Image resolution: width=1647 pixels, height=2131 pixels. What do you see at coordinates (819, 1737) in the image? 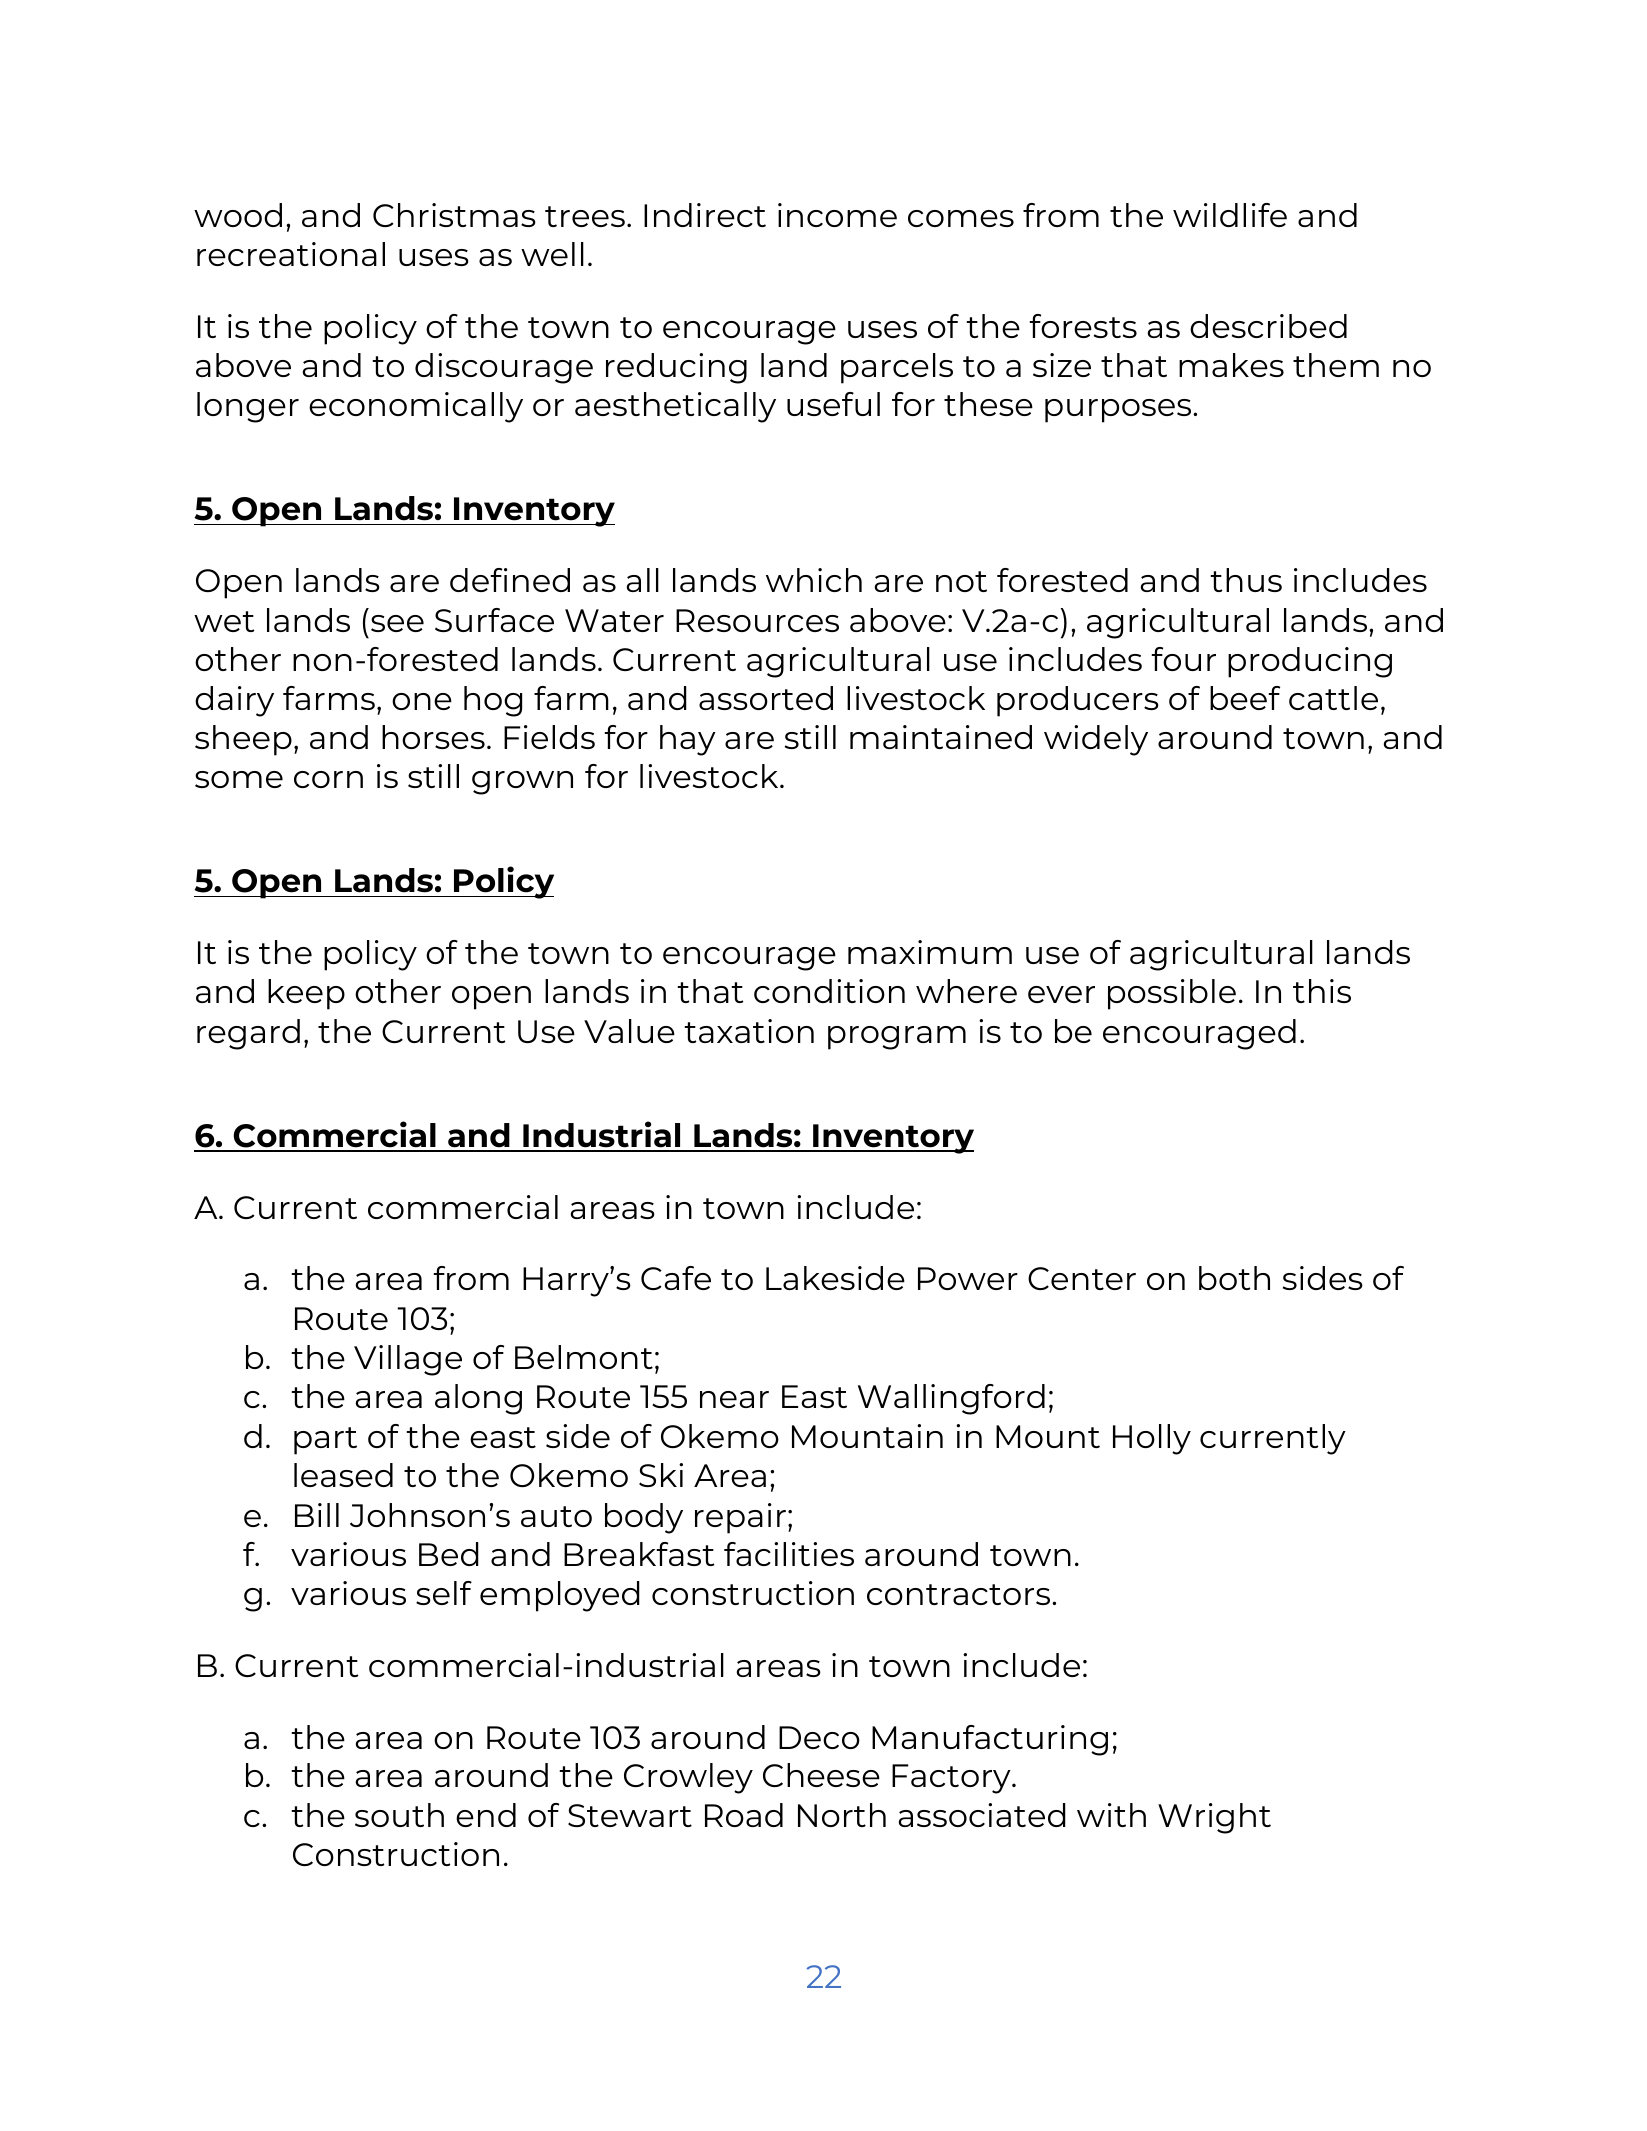
I see `Deco` at bounding box center [819, 1737].
